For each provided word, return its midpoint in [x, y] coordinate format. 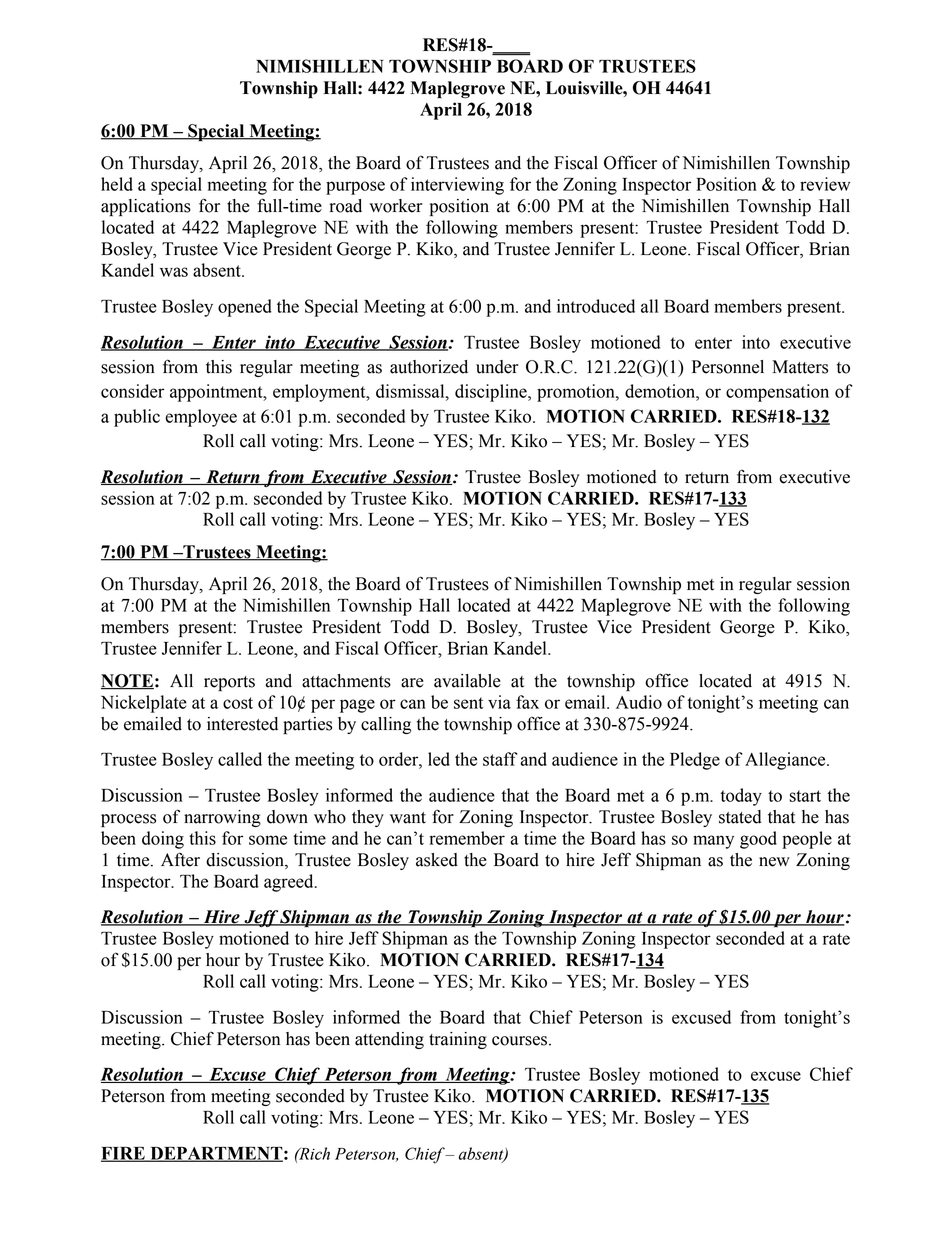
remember [467, 838]
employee [201, 418]
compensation [777, 393]
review [825, 184]
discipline [492, 393]
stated [740, 817]
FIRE [124, 1154]
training [458, 1040]
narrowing [222, 818]
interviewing [457, 186]
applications [146, 207]
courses [521, 1041]
